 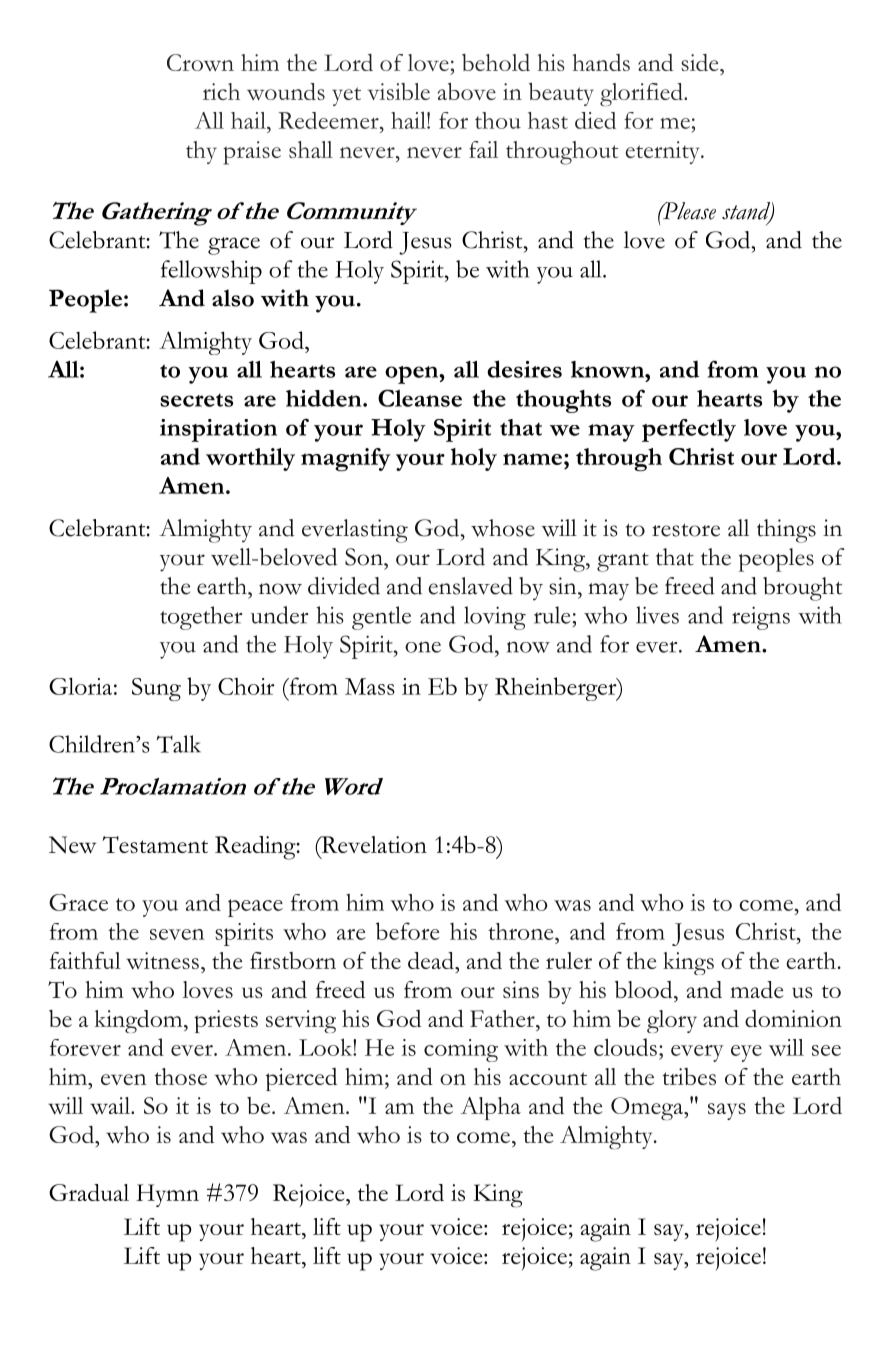 I want to click on together, so click(x=201, y=618).
